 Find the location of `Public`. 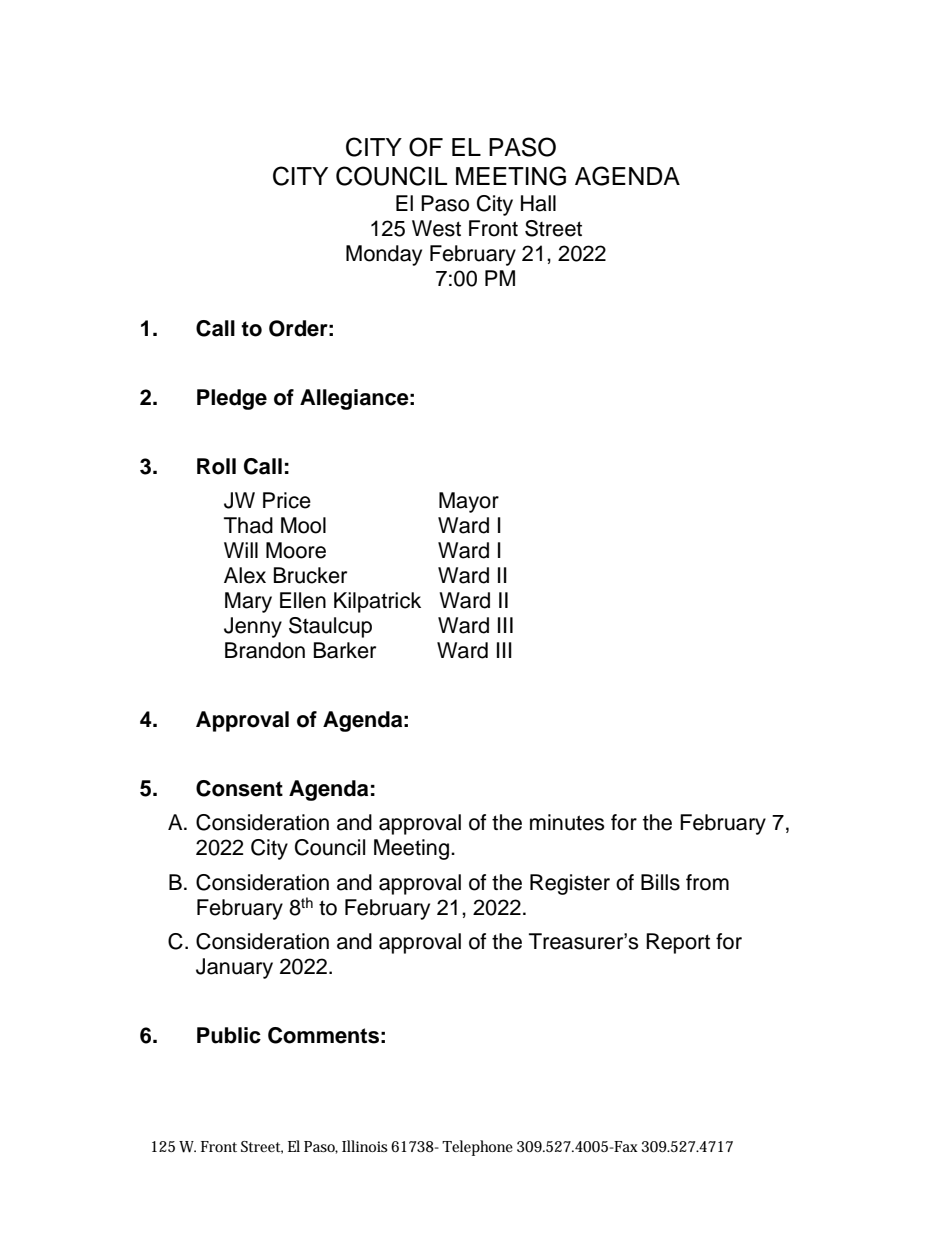

Public is located at coordinates (229, 1035).
